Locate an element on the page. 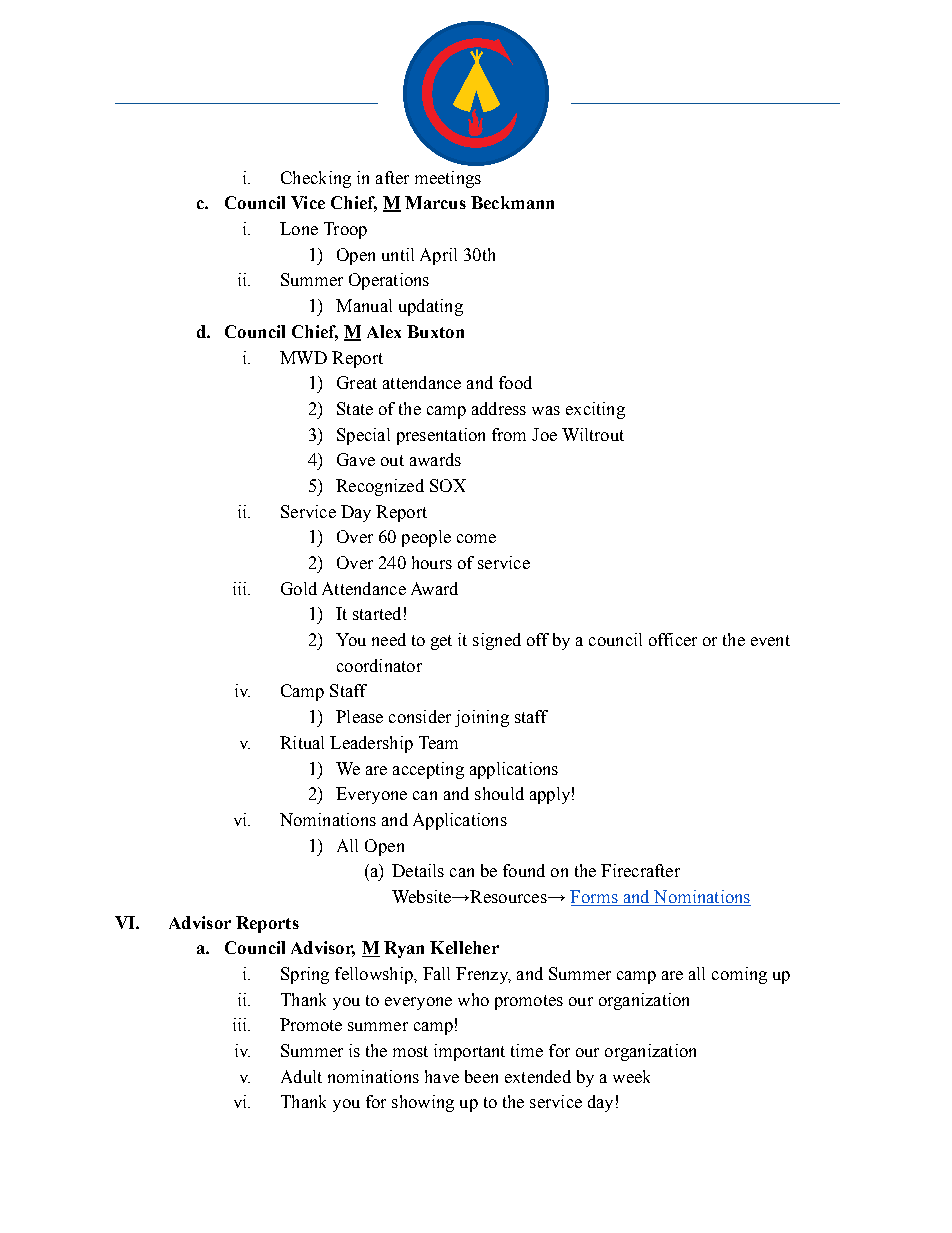  officer is located at coordinates (673, 639).
